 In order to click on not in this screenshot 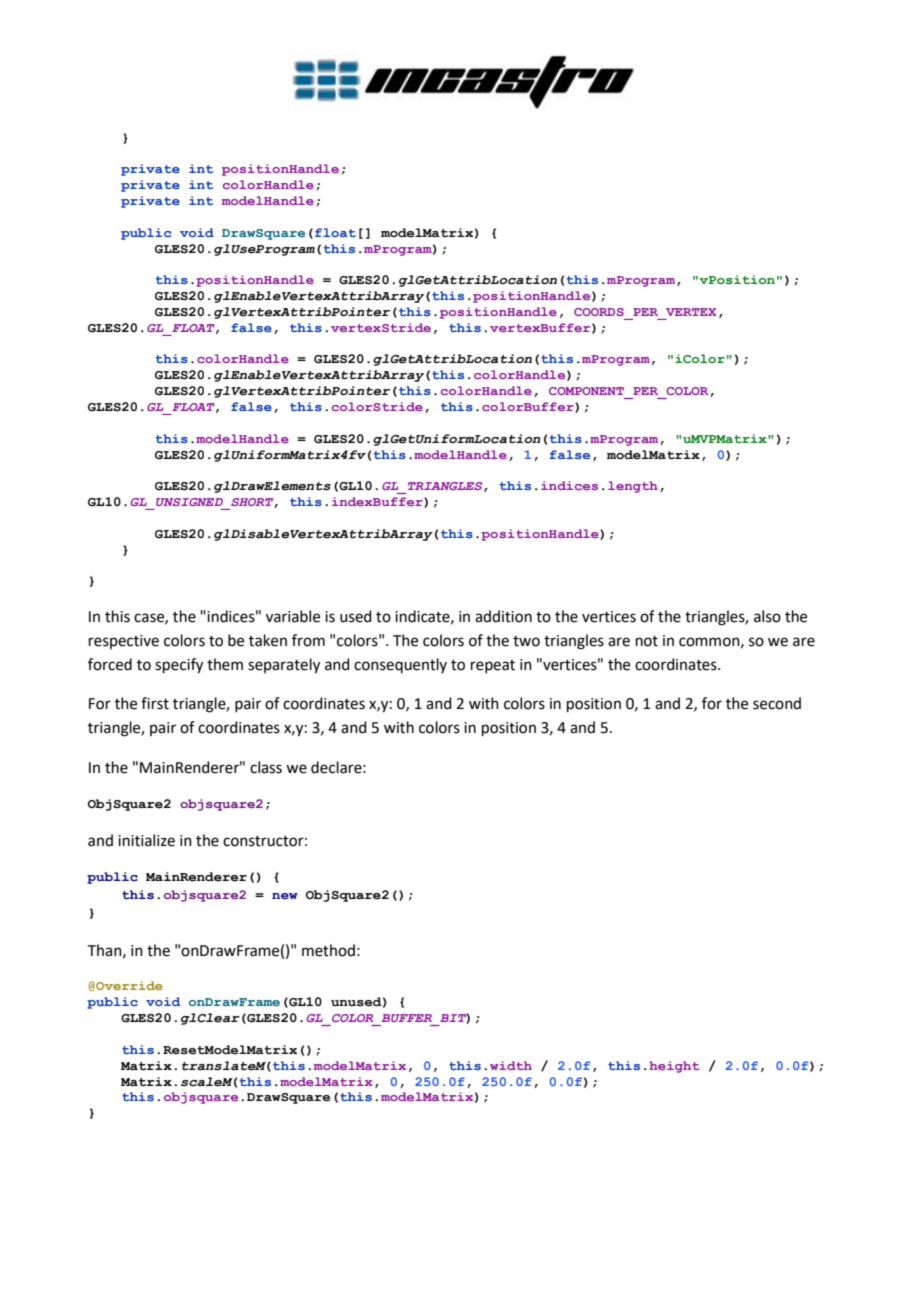, I will do `click(647, 641)`.
